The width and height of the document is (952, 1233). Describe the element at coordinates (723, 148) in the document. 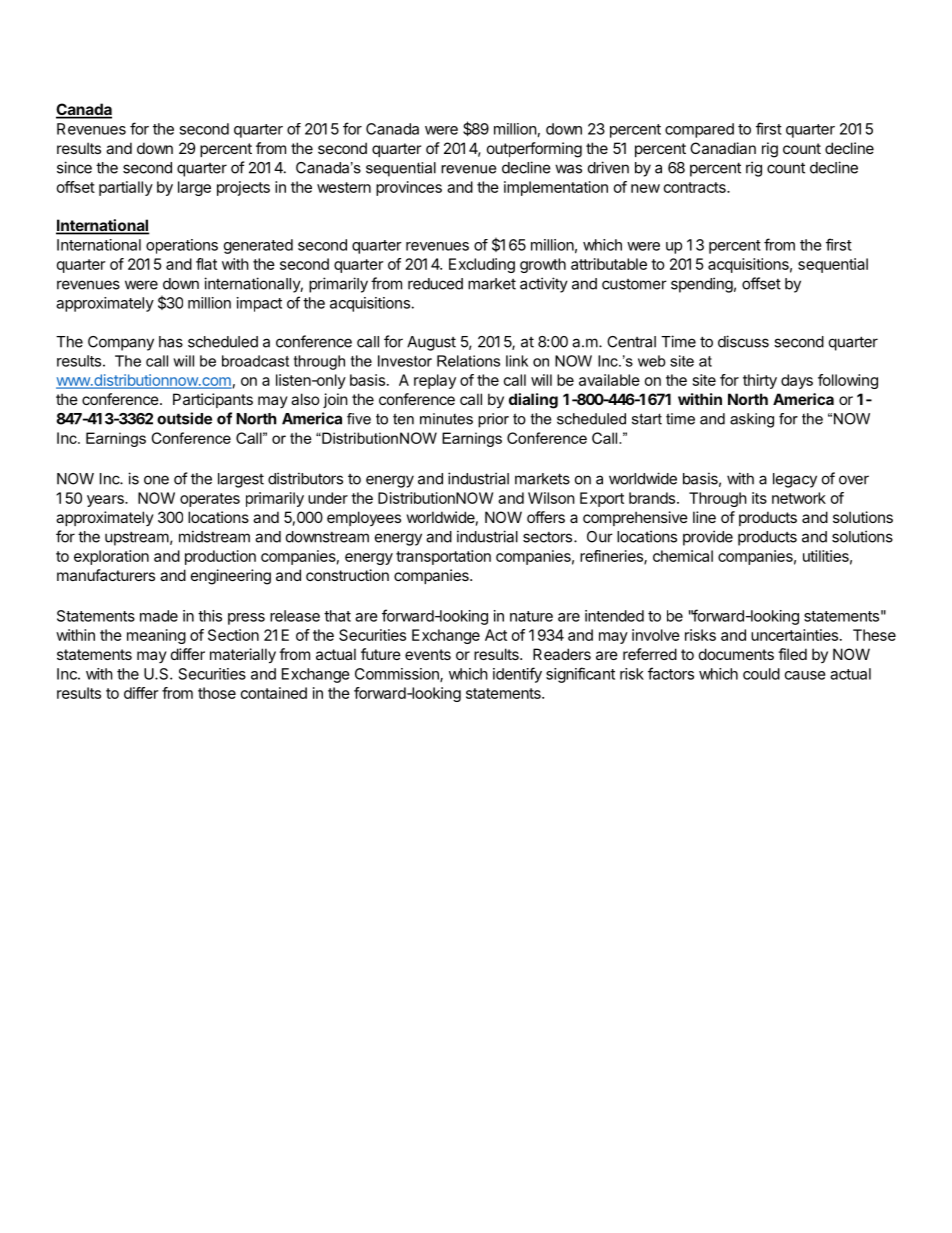

I see `Canadian` at that location.
